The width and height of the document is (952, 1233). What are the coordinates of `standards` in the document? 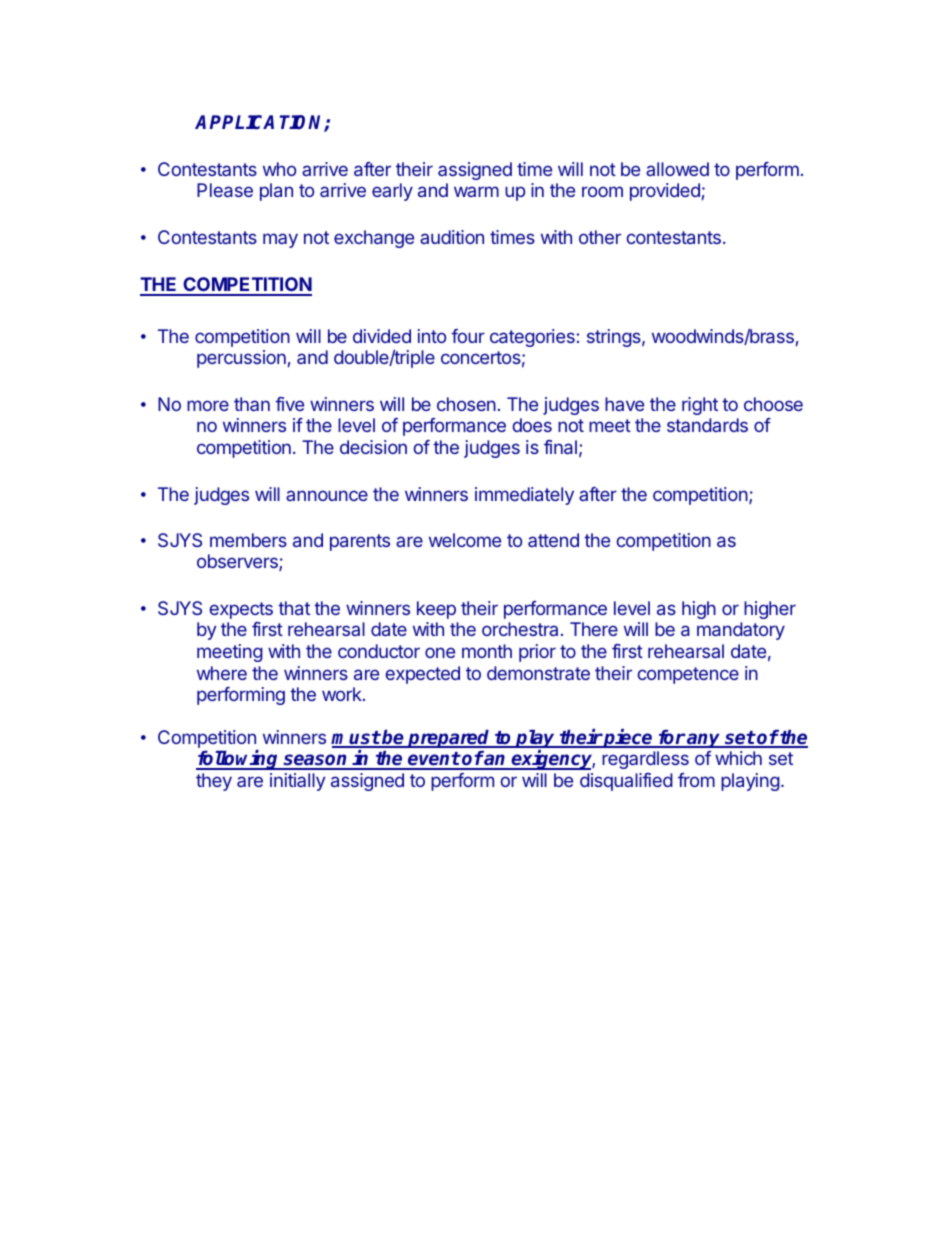 It's located at (707, 425).
